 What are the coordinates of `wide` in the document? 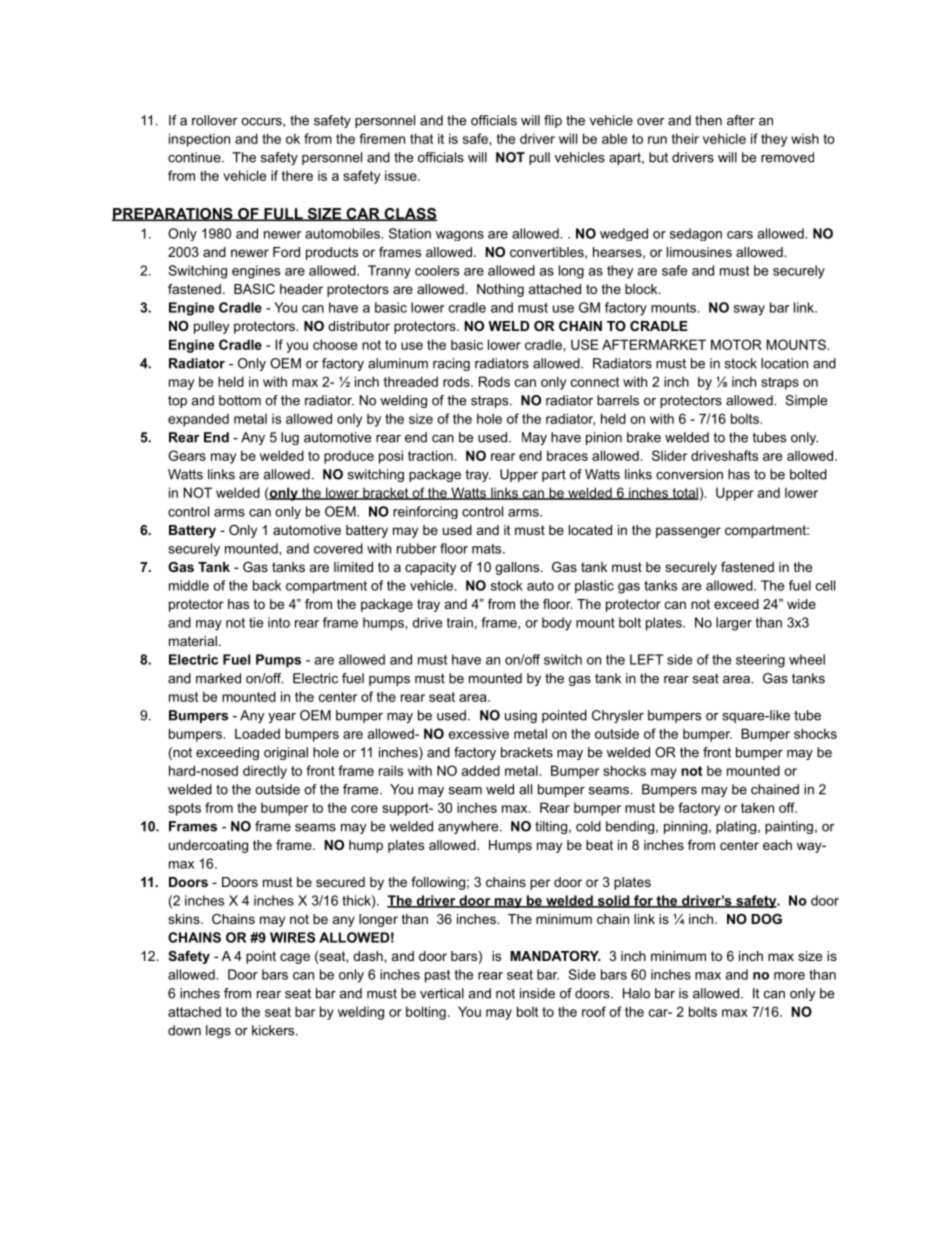 It's located at (801, 604).
